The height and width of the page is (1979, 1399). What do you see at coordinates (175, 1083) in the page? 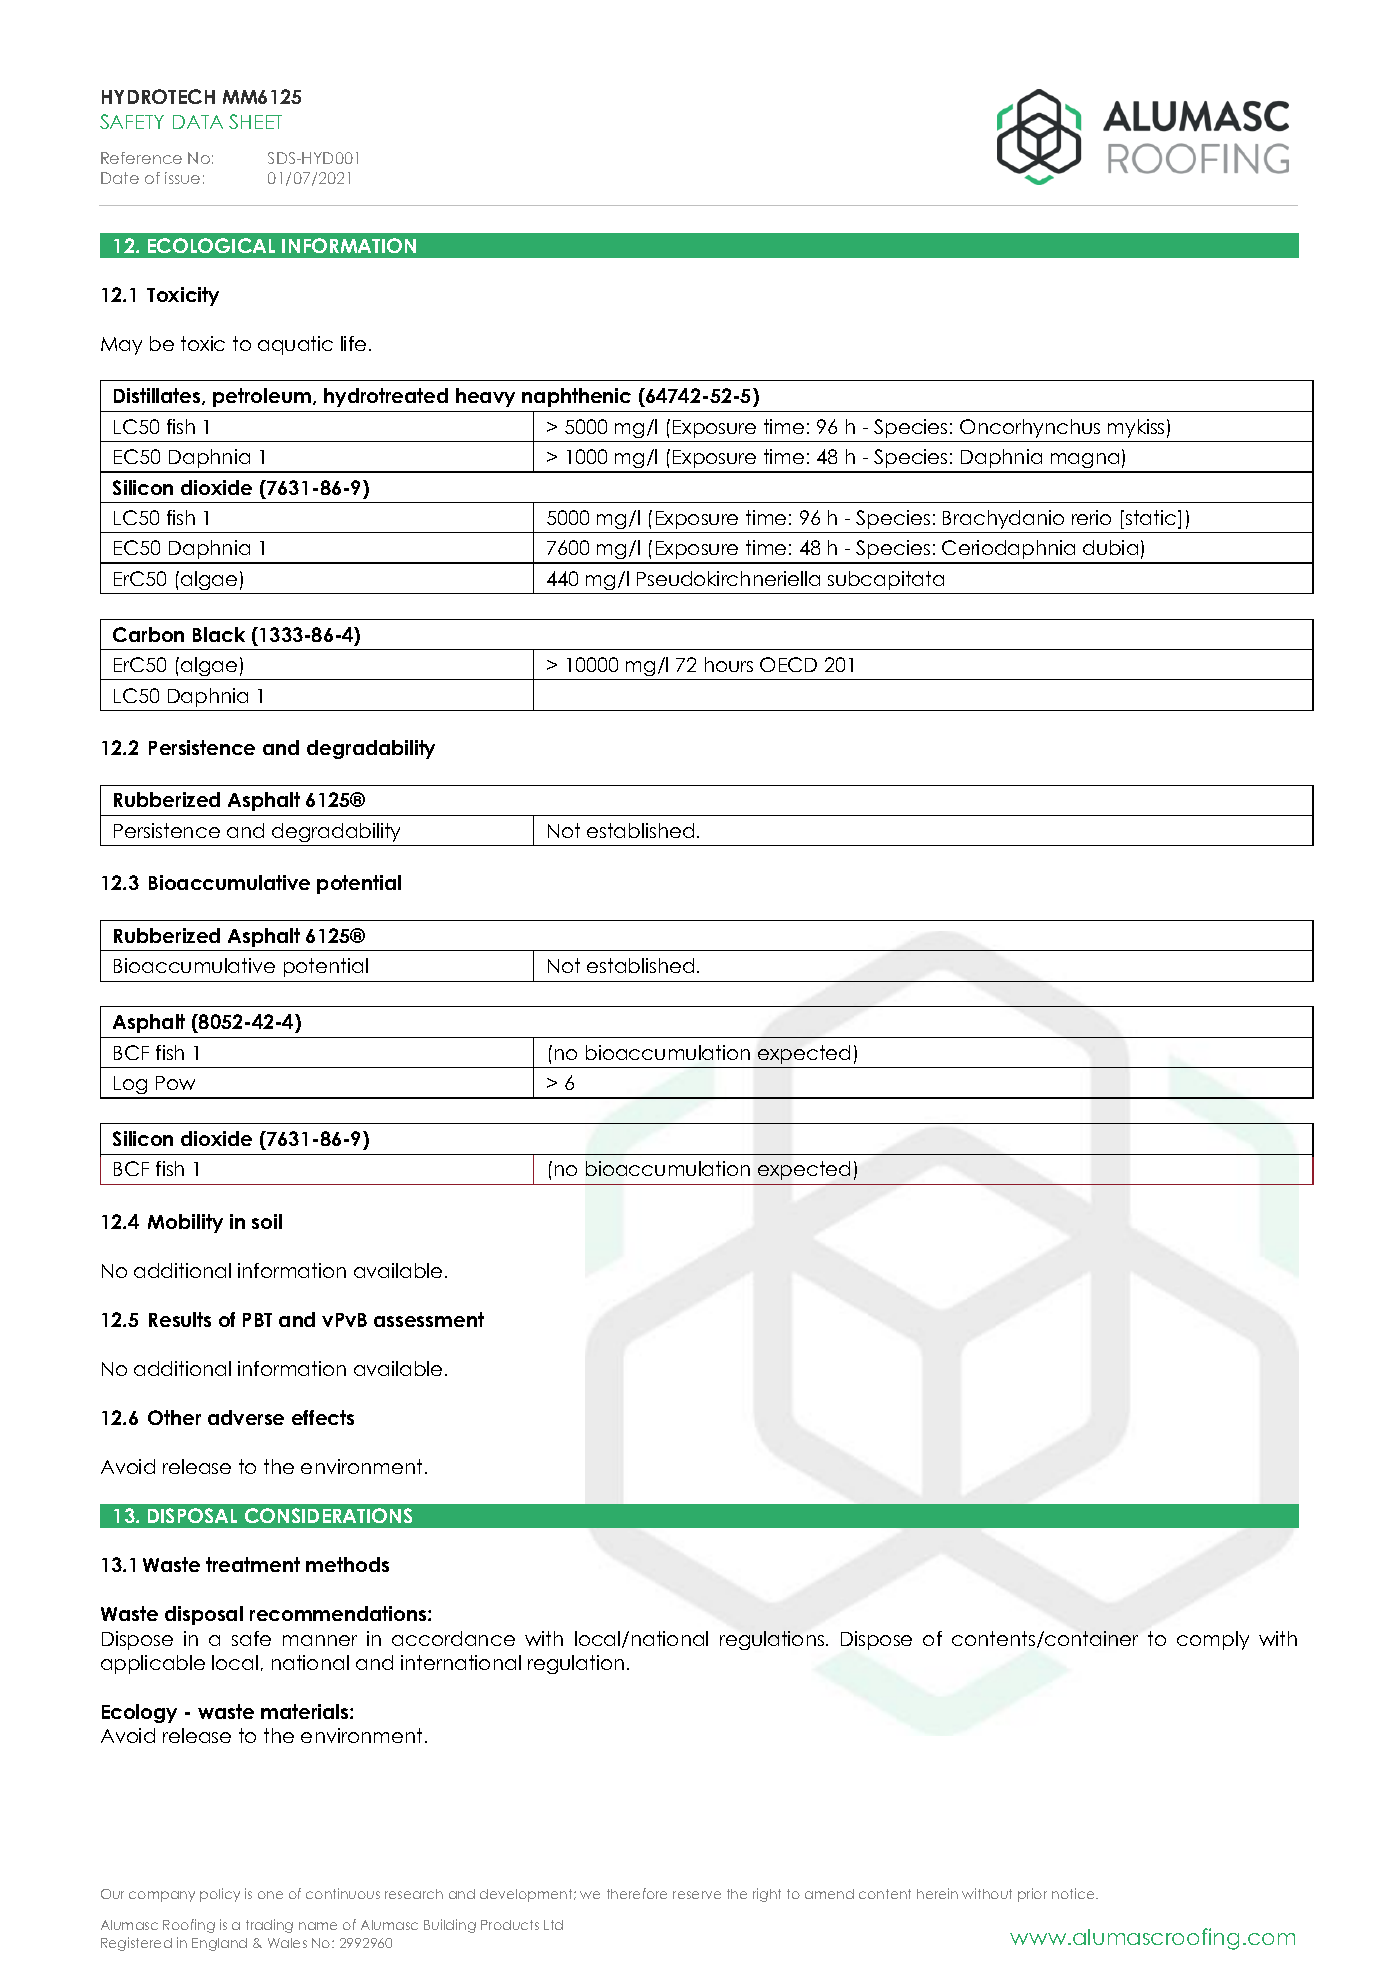
I see `Pow` at bounding box center [175, 1083].
